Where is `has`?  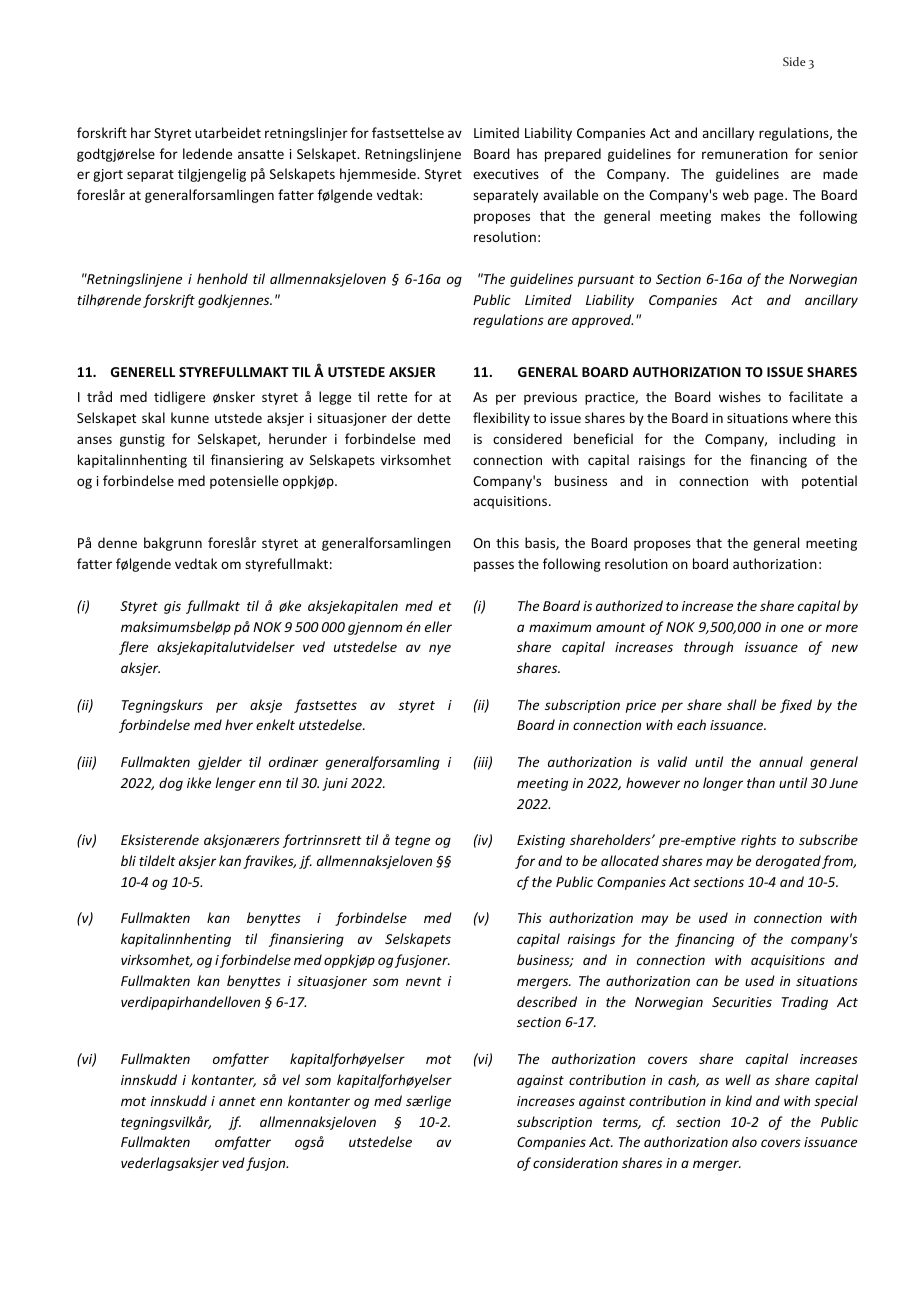 has is located at coordinates (527, 153).
